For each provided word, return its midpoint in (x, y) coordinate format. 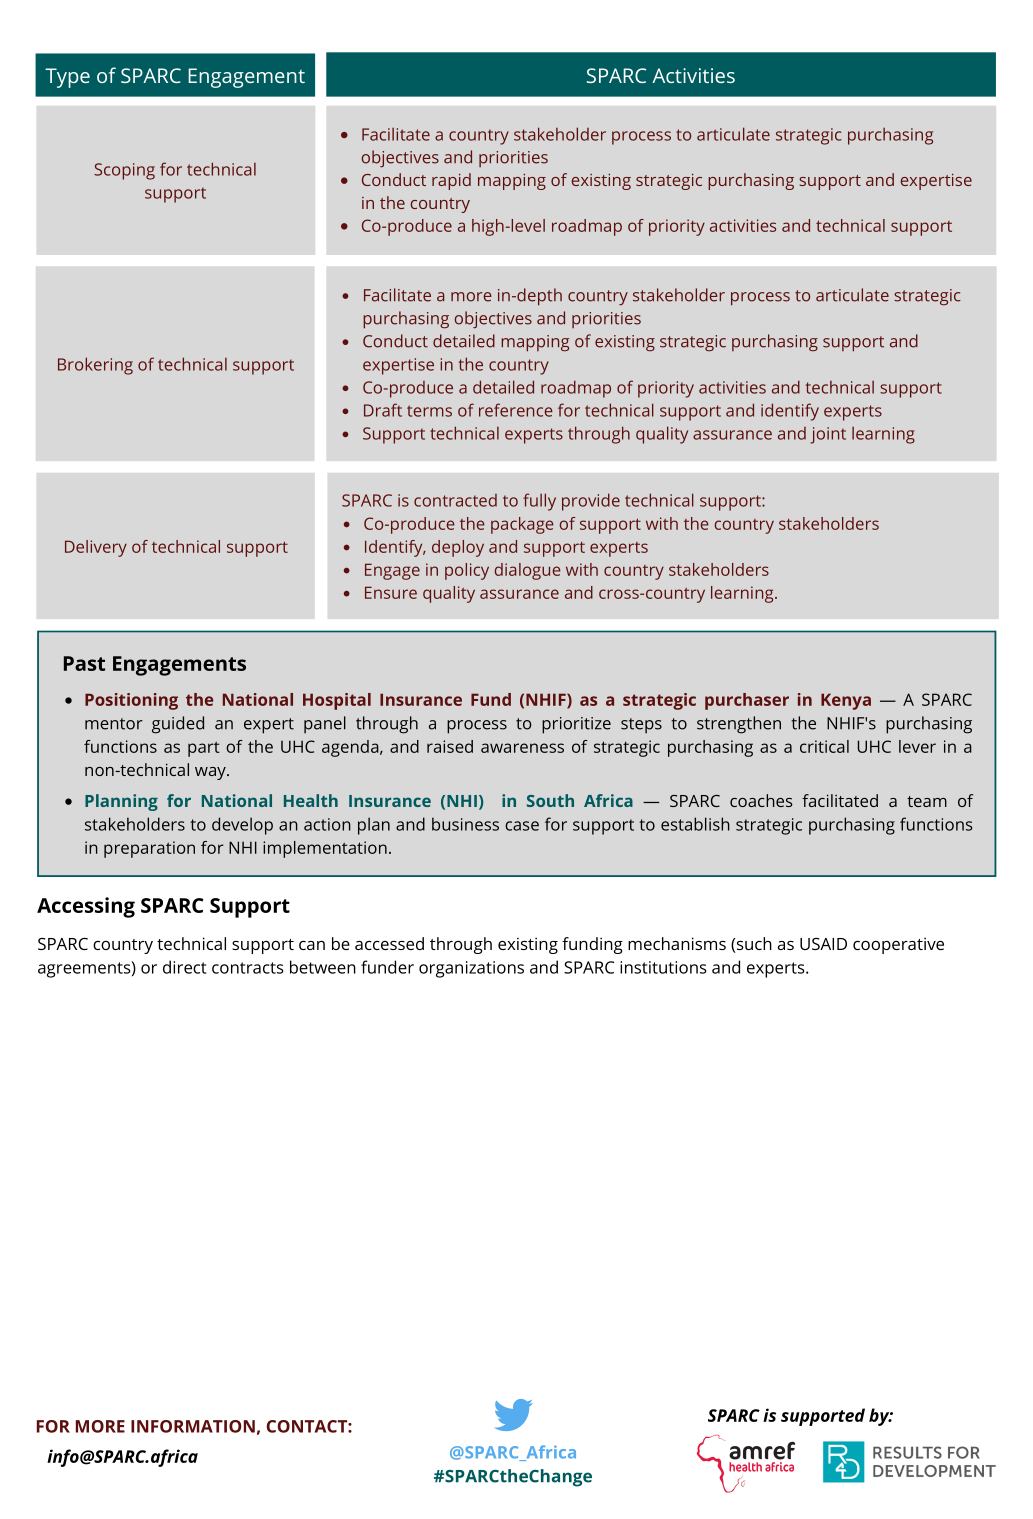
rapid (451, 181)
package (522, 525)
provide (591, 502)
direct (185, 967)
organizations (471, 969)
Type (67, 78)
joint (828, 435)
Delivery (96, 548)
